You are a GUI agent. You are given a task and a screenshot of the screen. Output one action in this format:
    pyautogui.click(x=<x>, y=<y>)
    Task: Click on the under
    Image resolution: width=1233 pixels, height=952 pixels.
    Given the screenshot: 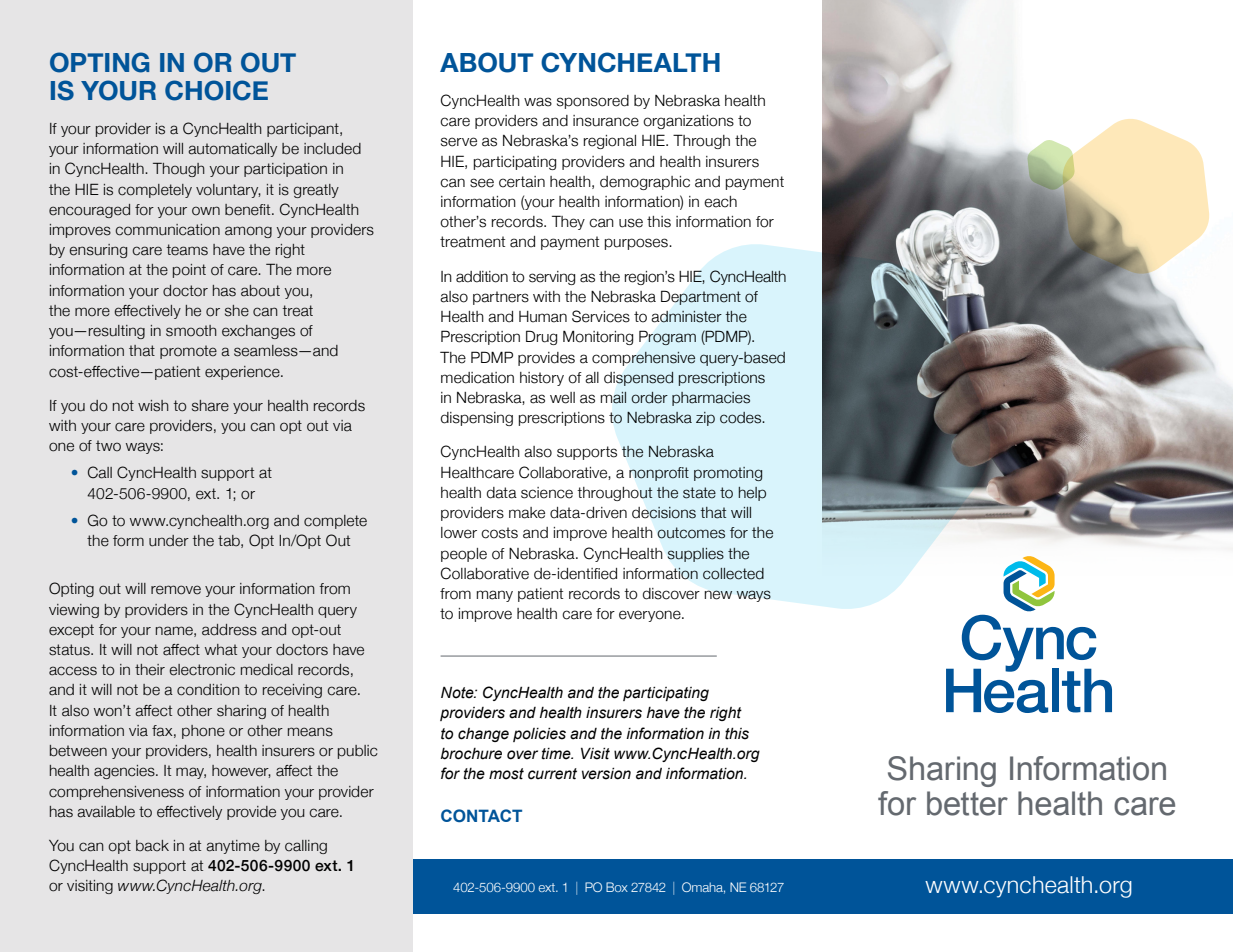 What is the action you would take?
    pyautogui.click(x=169, y=541)
